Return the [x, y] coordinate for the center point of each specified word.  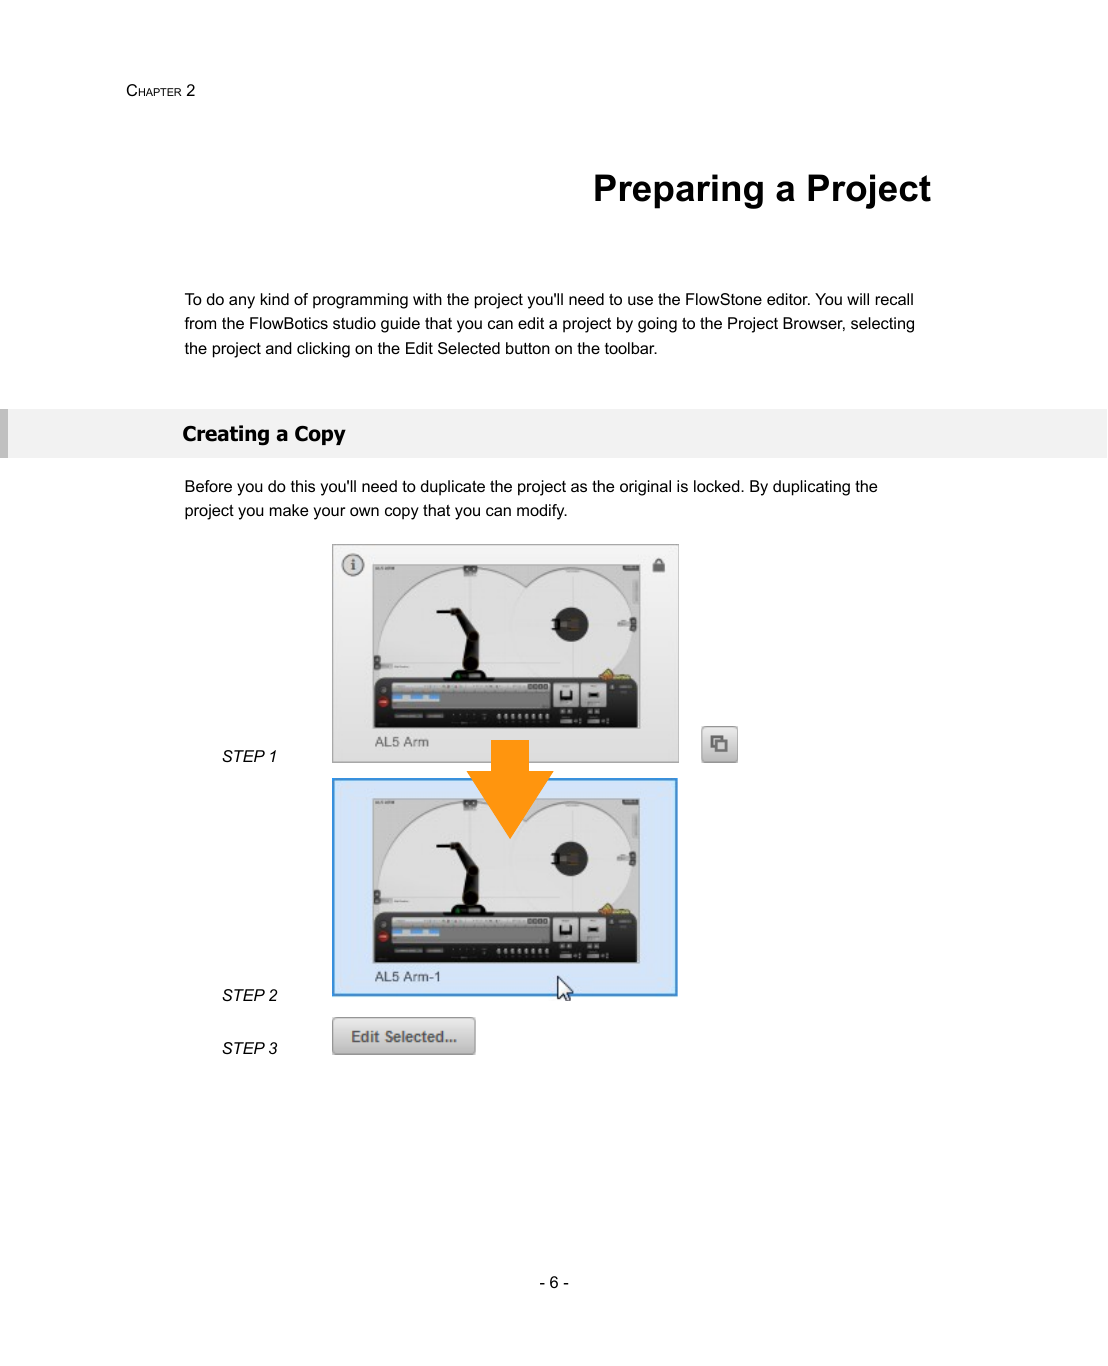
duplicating [811, 488]
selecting [882, 325]
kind [275, 299]
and [279, 348]
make [289, 510]
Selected [469, 348]
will [858, 299]
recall [894, 299]
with [427, 299]
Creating [226, 435]
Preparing [679, 191]
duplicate [453, 488]
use [640, 300]
